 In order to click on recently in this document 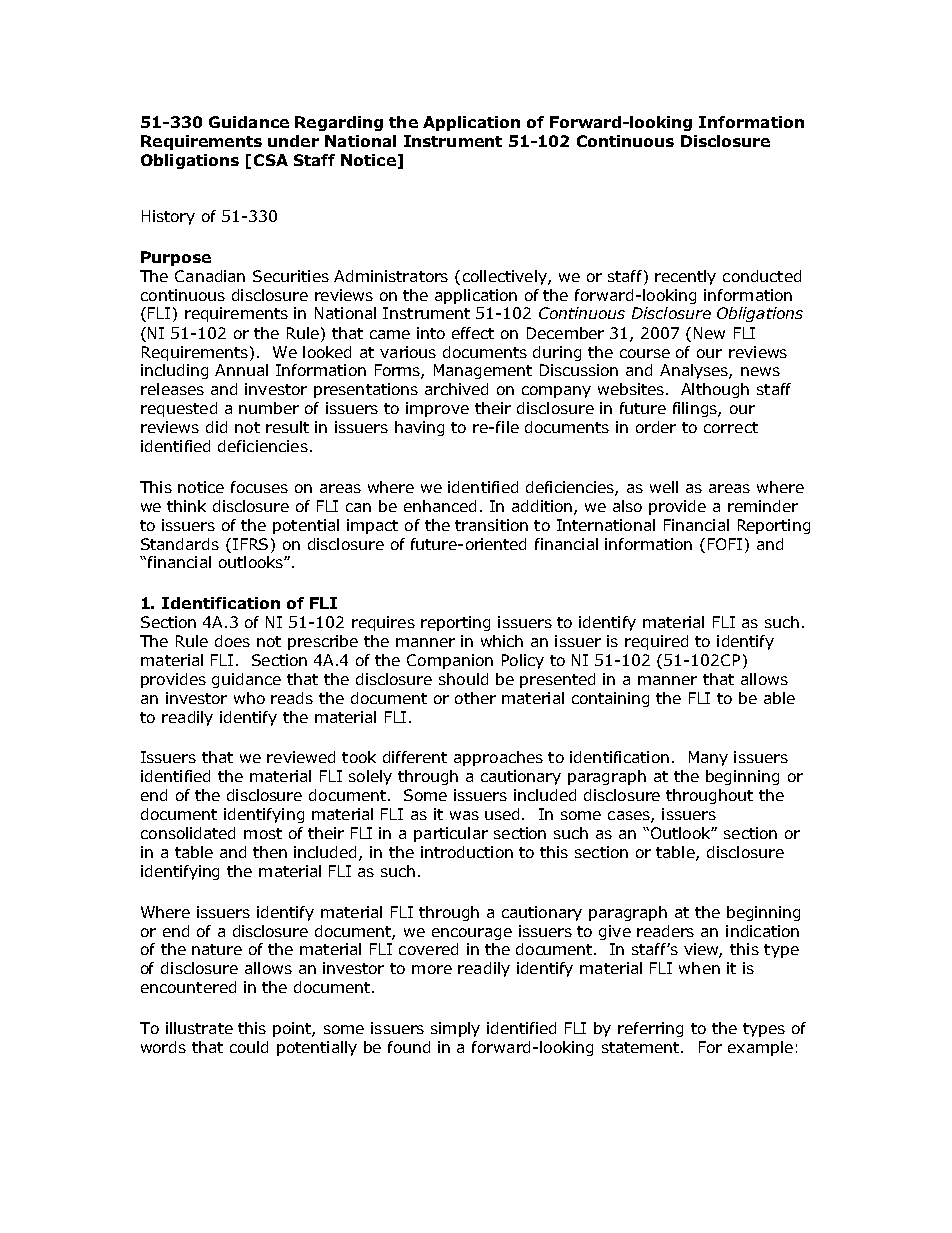, I will do `click(685, 277)`.
